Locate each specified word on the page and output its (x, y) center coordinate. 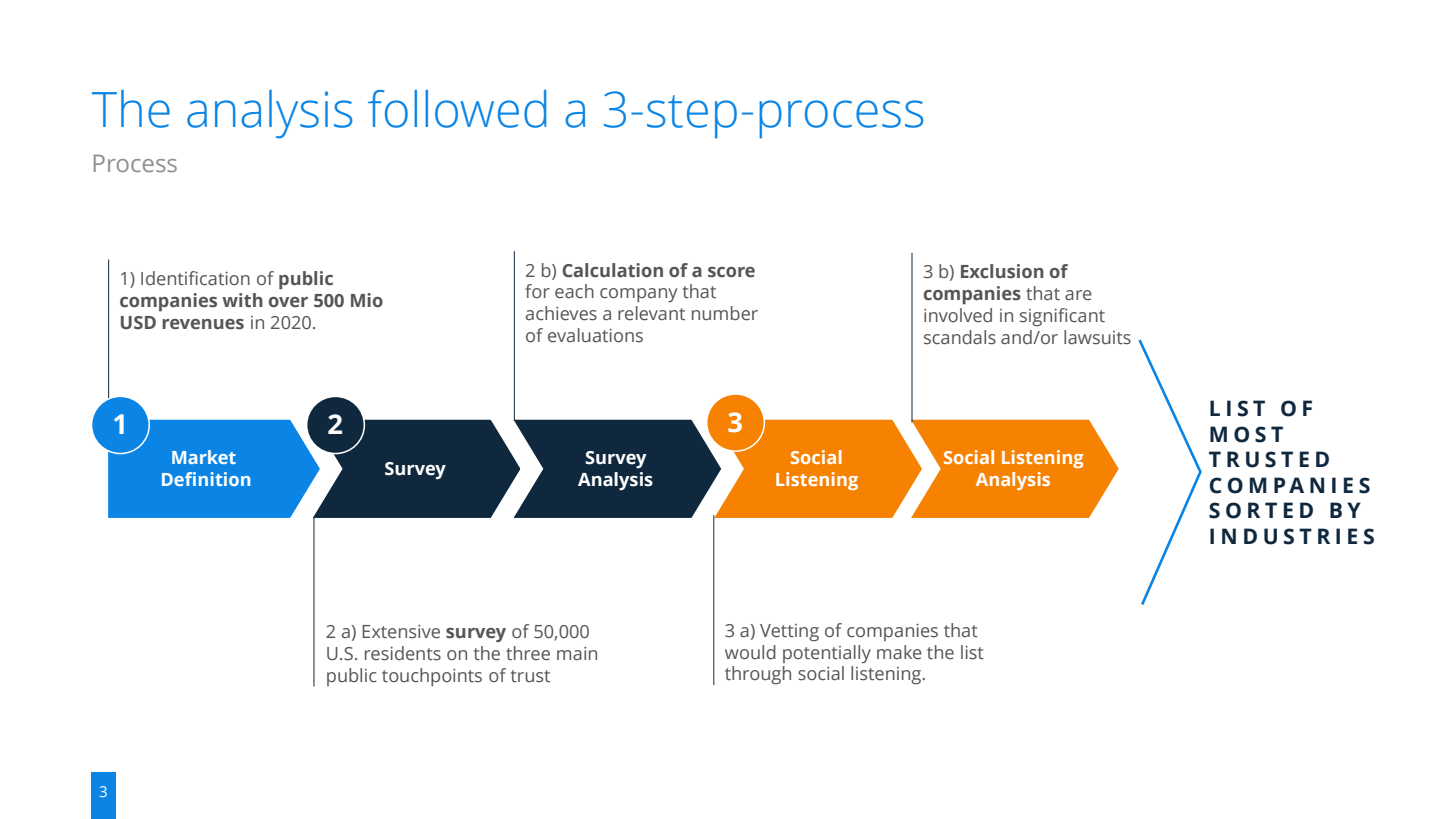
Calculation (612, 270)
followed (457, 109)
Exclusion (1002, 271)
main (577, 654)
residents (403, 653)
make (899, 652)
